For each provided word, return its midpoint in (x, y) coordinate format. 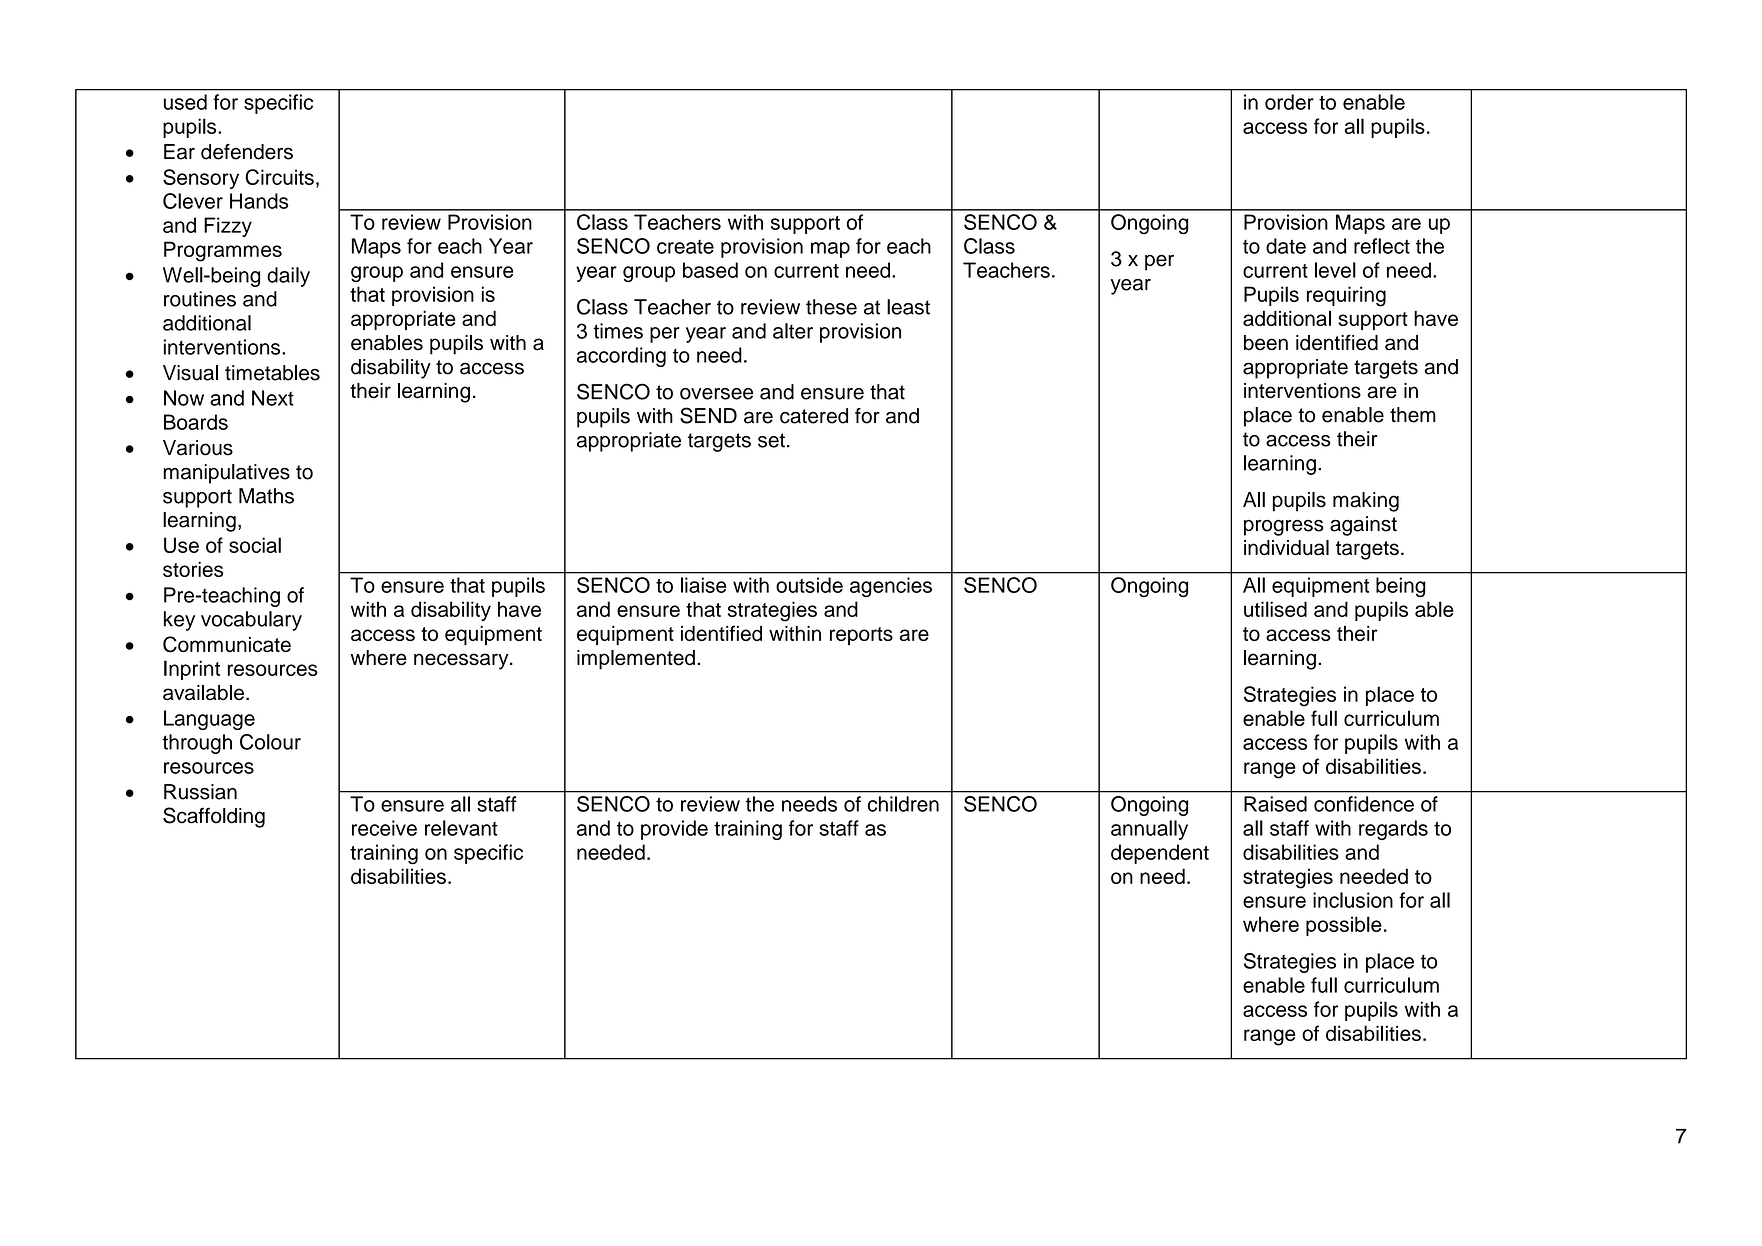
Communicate (227, 644)
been (1266, 343)
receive (384, 828)
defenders (247, 152)
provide (674, 830)
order (1289, 102)
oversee (716, 394)
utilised (1275, 609)
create (685, 247)
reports (861, 636)
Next (273, 398)
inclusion (1353, 900)
